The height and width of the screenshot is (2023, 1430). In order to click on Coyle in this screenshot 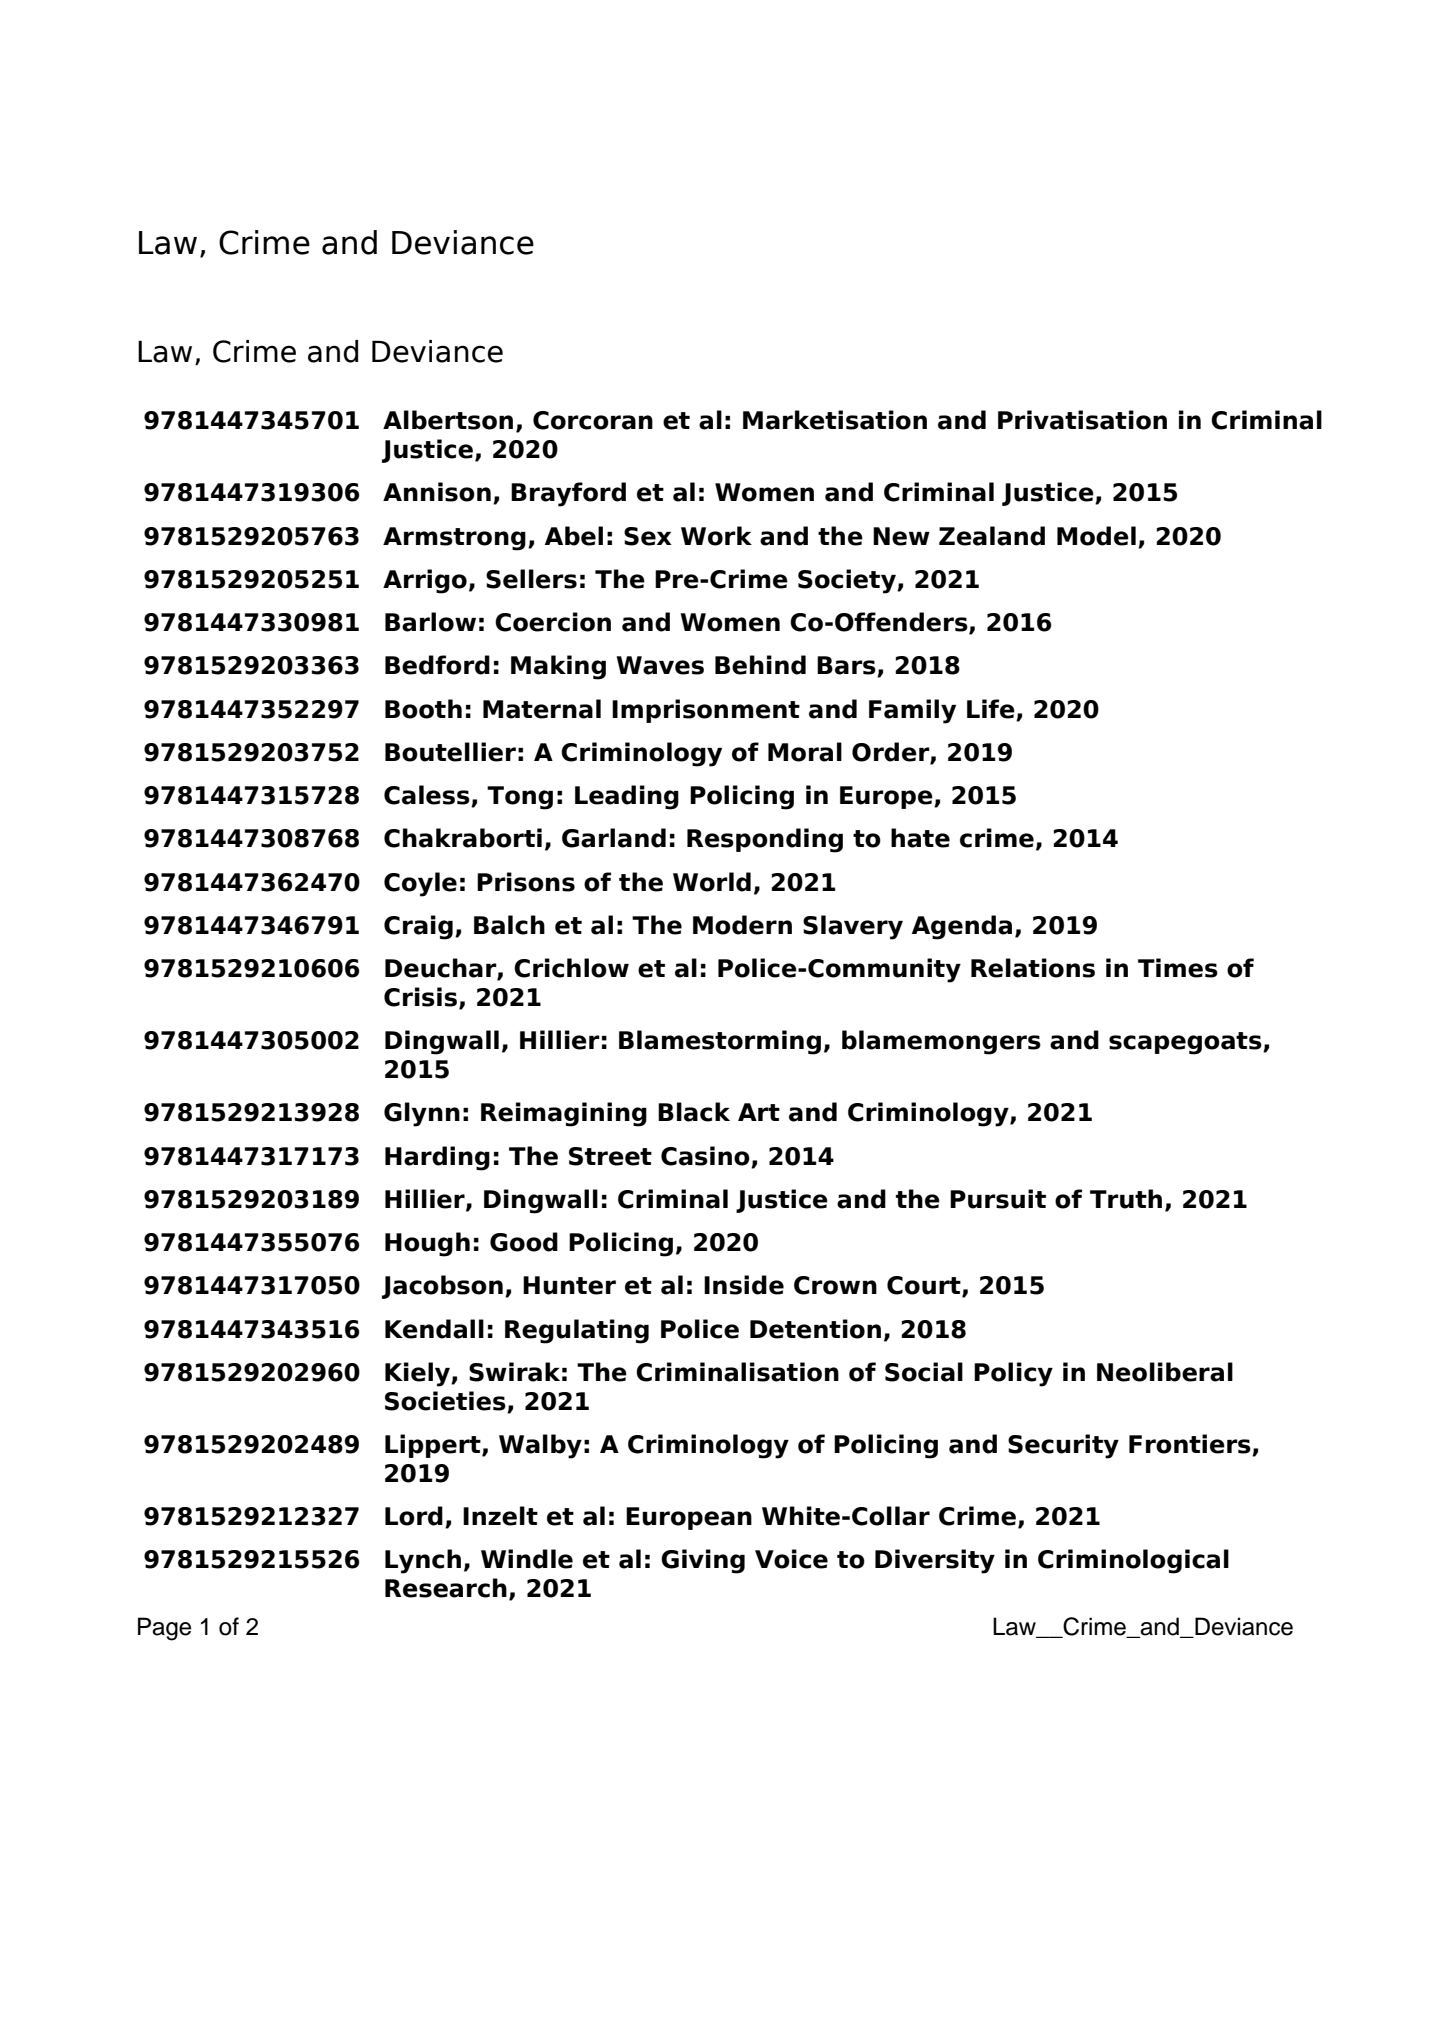, I will do `click(420, 884)`.
